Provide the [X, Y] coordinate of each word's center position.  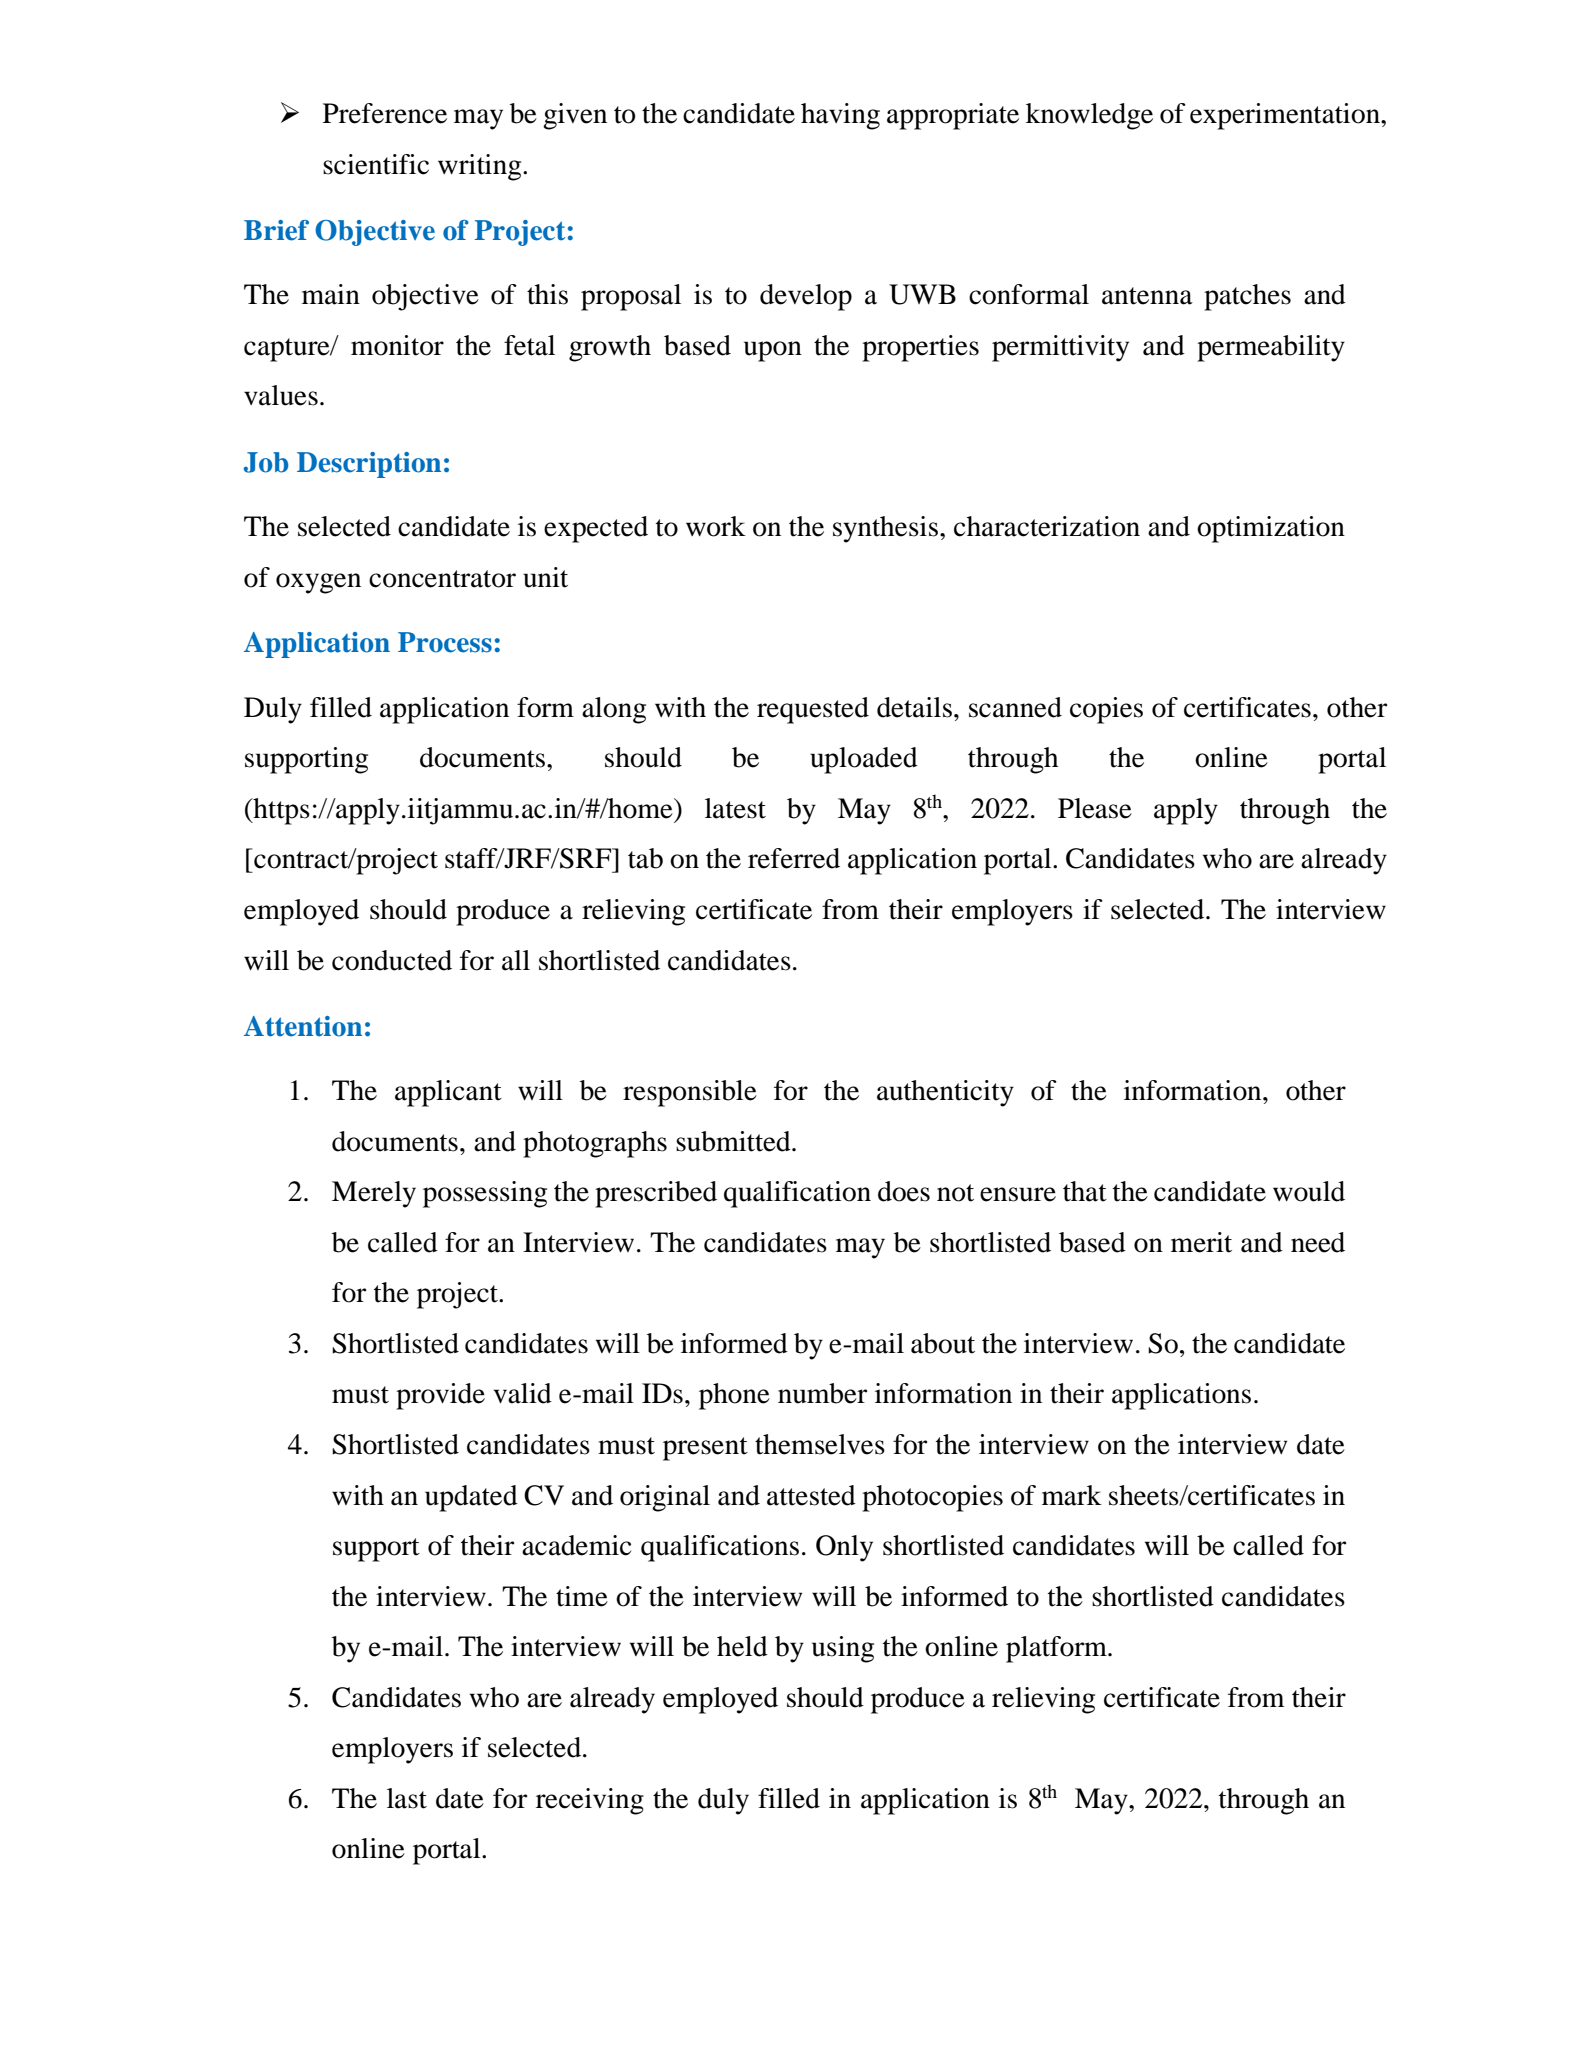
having [840, 116]
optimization [1271, 529]
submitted [734, 1141]
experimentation [1286, 116]
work [716, 526]
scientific [376, 164]
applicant [448, 1093]
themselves [820, 1444]
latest [735, 808]
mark [1072, 1495]
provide [440, 1396]
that [1085, 1191]
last [407, 1798]
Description [369, 465]
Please [1095, 808]
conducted [392, 960]
